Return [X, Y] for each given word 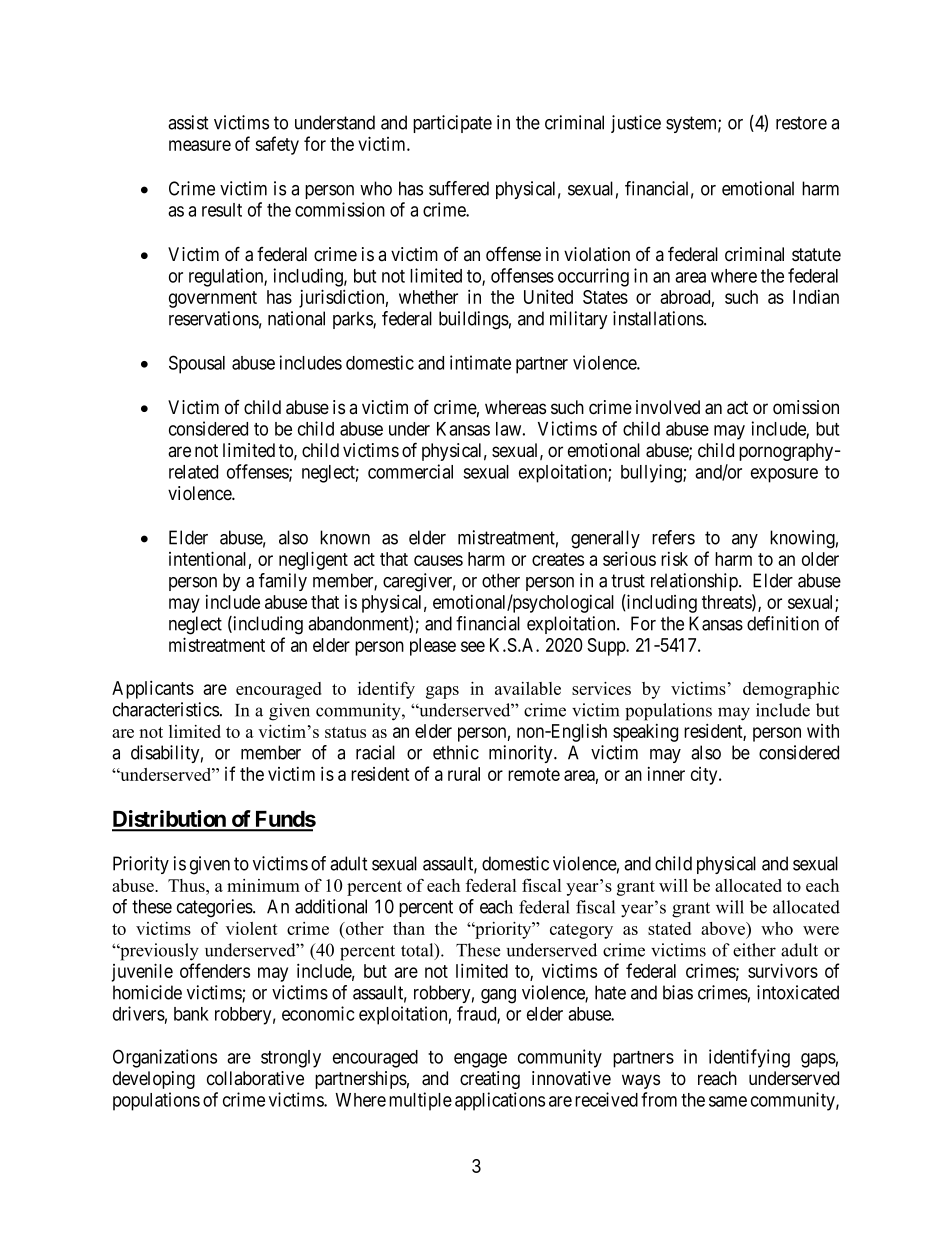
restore [801, 123]
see [473, 646]
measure [200, 145]
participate [452, 124]
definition [783, 623]
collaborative [255, 1078]
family [283, 582]
